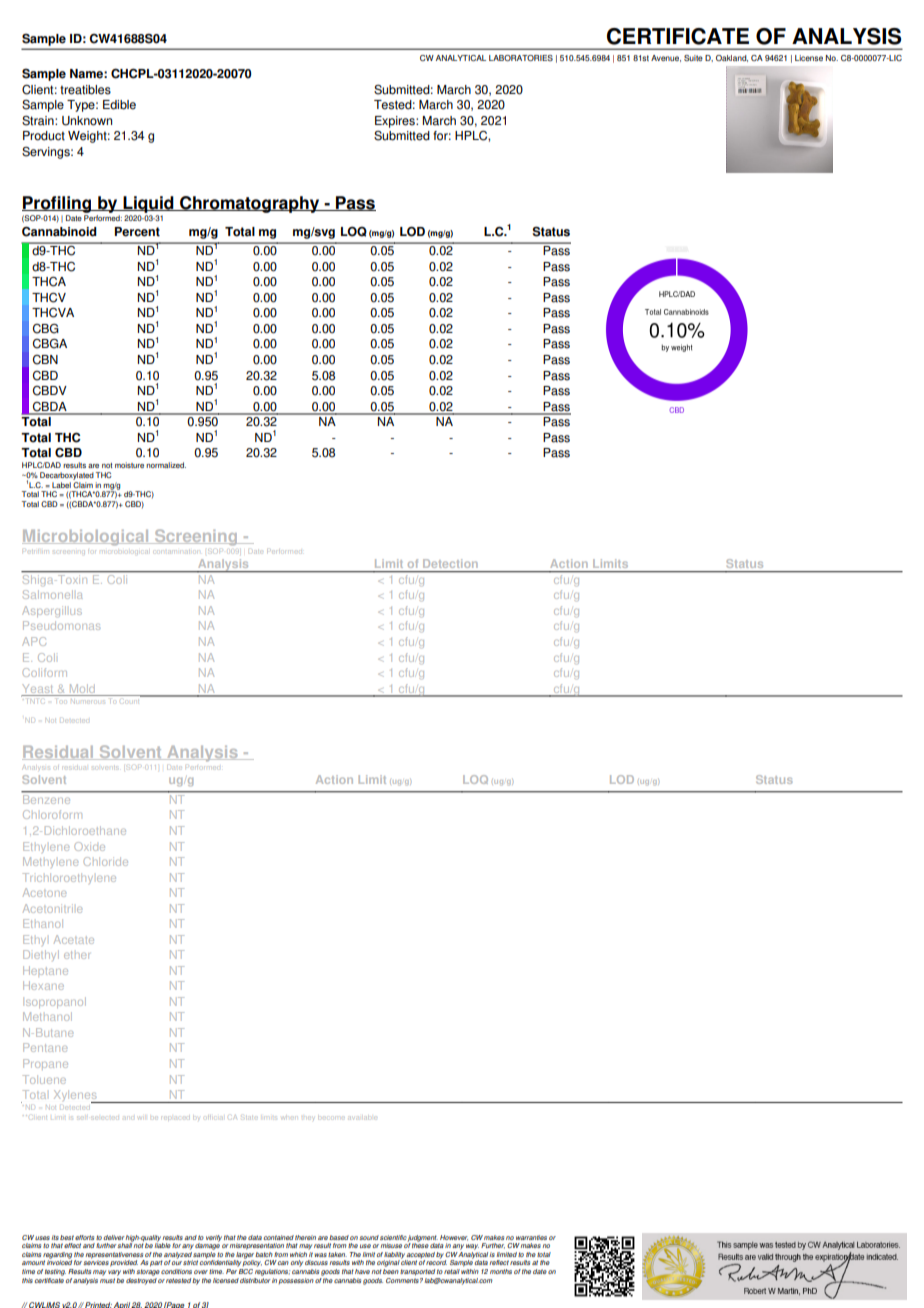  What do you see at coordinates (119, 105) in the screenshot?
I see `Edible` at bounding box center [119, 105].
